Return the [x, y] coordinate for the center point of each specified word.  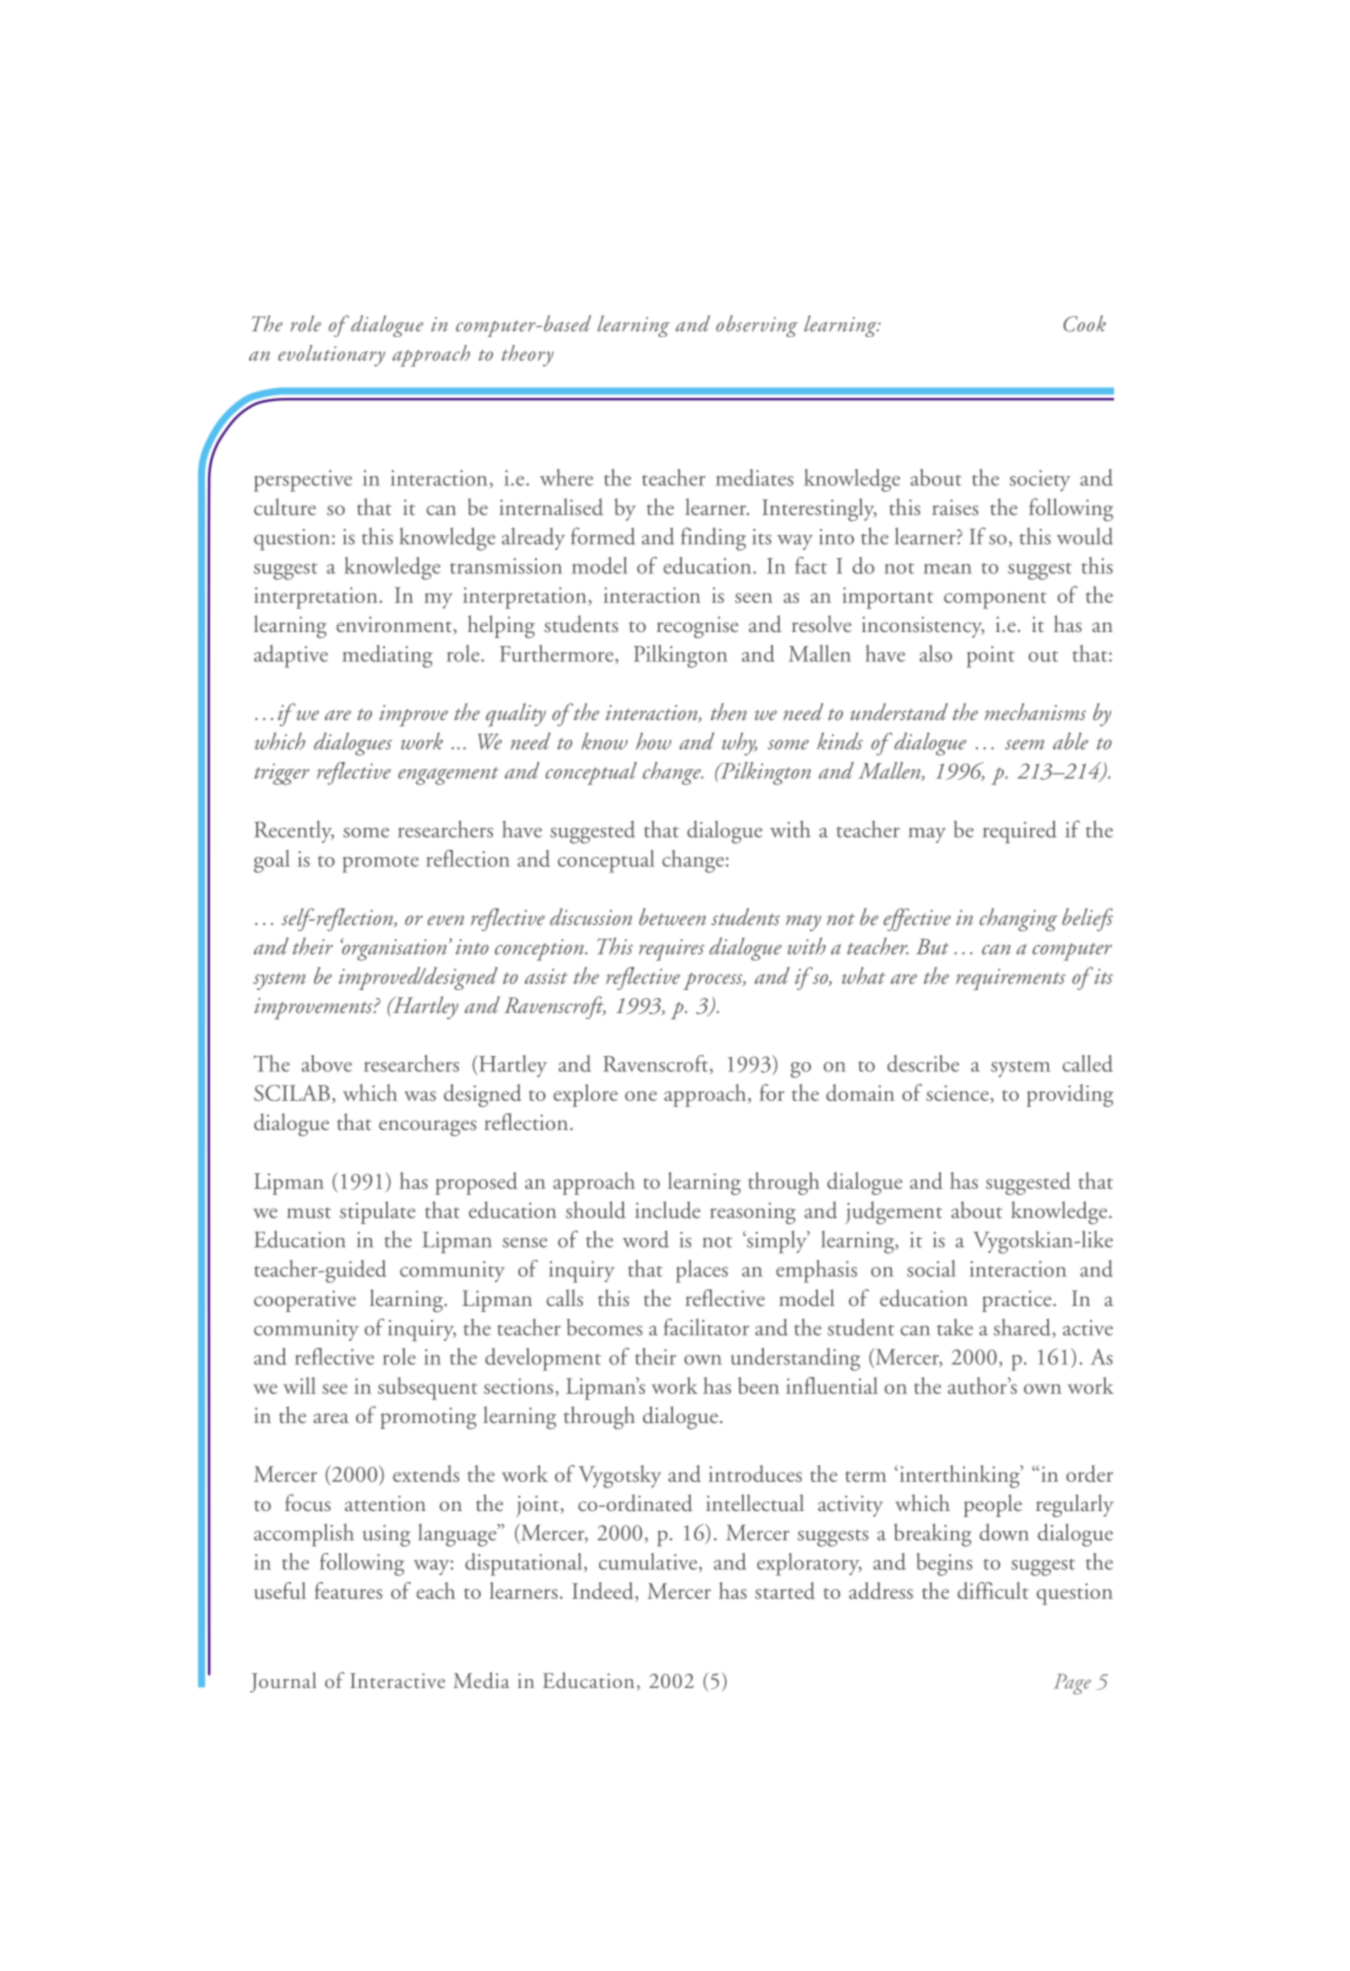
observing [757, 326]
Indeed [604, 1592]
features [348, 1590]
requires [671, 950]
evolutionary [331, 356]
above [326, 1063]
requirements [1011, 979]
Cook [1084, 323]
